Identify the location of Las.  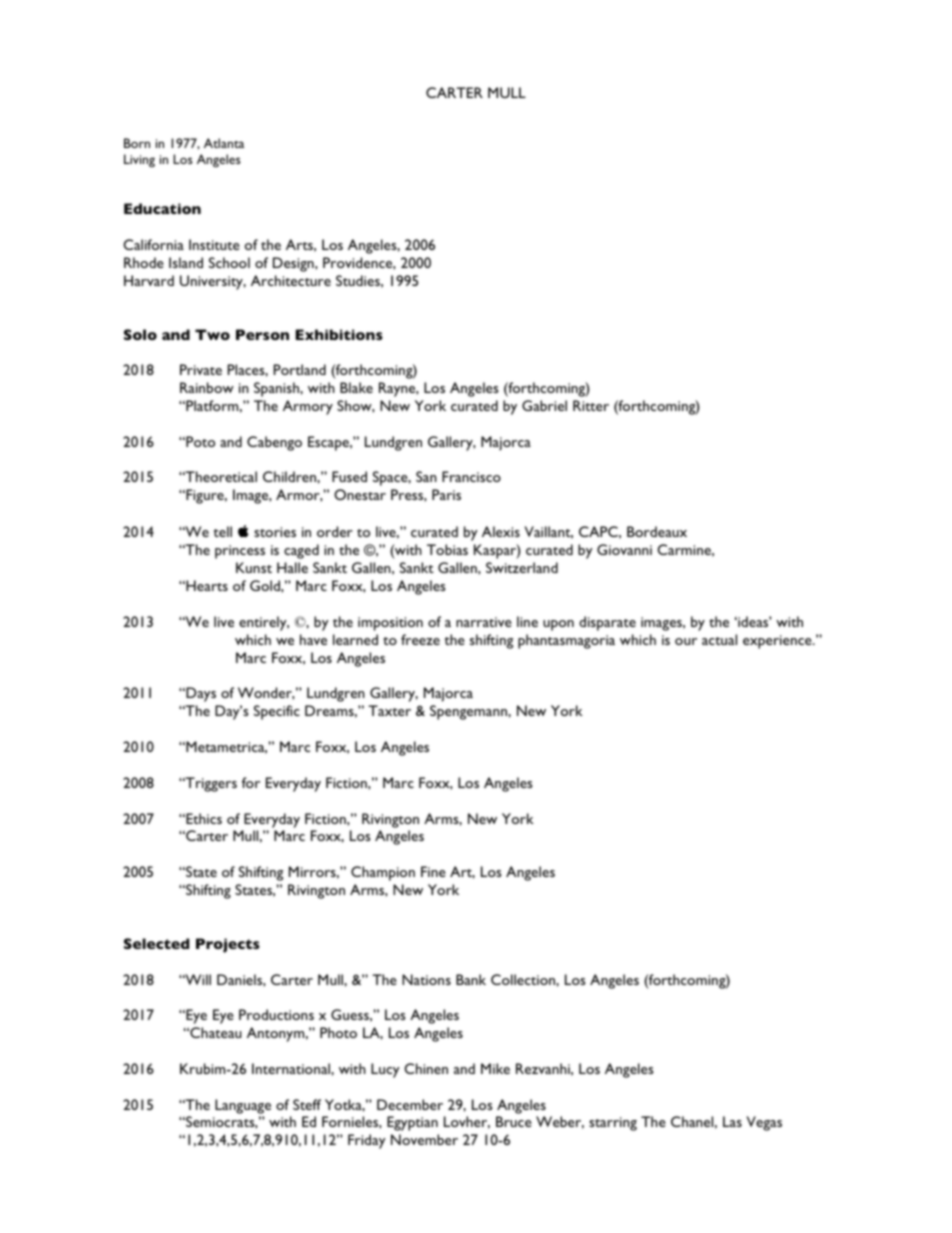
(732, 1121).
